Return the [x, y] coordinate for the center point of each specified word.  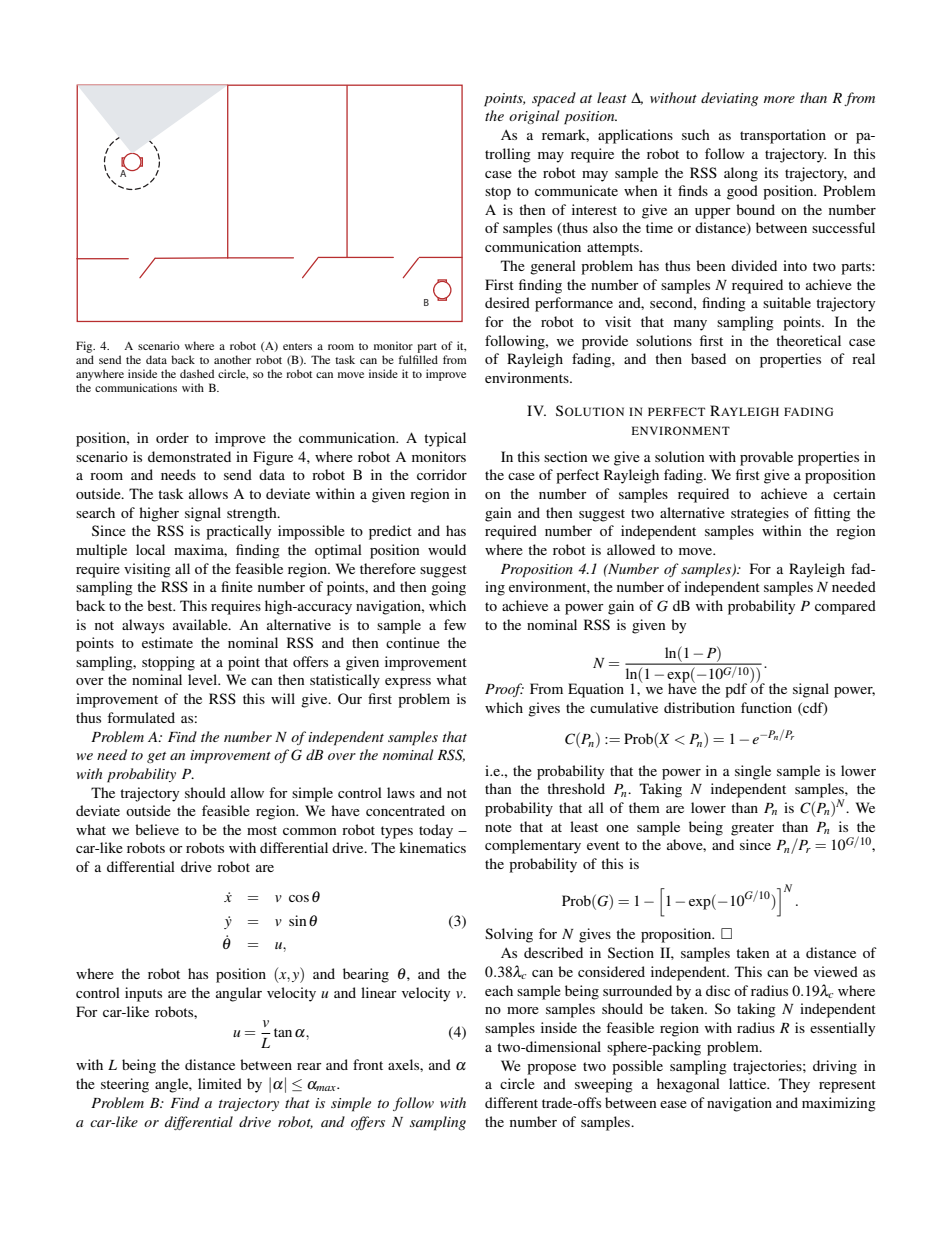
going [448, 588]
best [161, 605]
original [534, 117]
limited [220, 1083]
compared [845, 607]
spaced [554, 99]
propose [551, 1069]
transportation [783, 136]
